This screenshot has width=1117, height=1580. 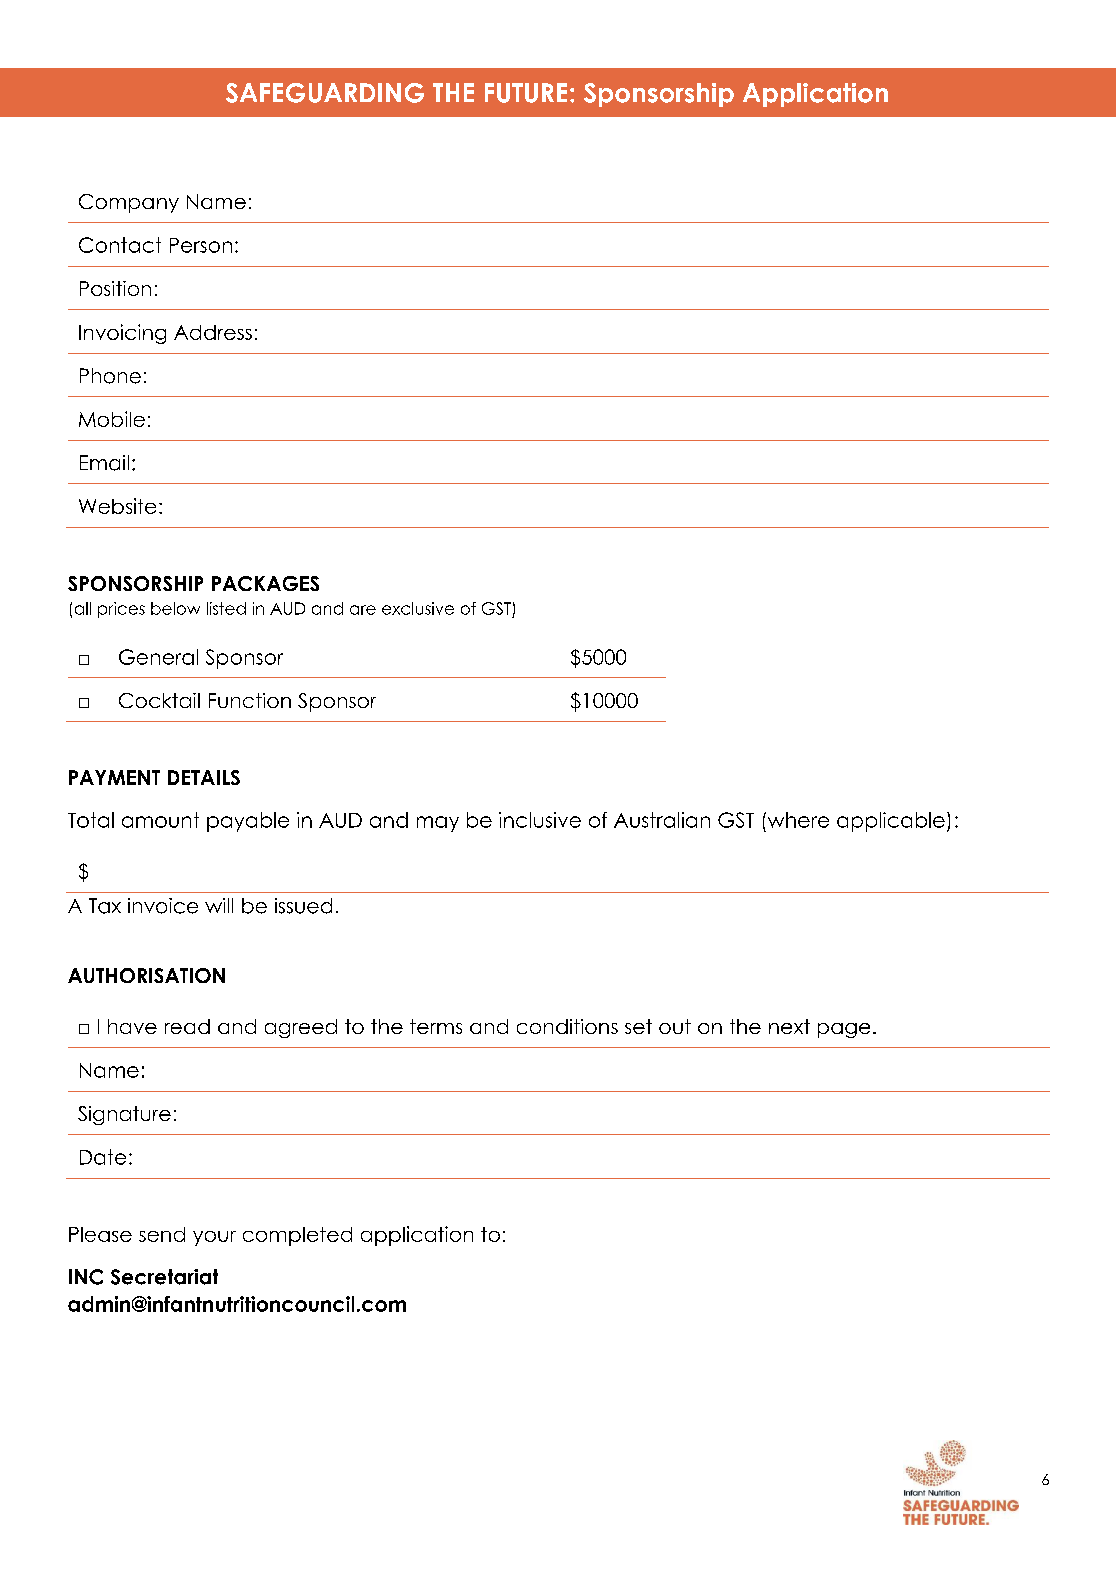 What do you see at coordinates (325, 93) in the screenshot?
I see `SAFEGUARDING` at bounding box center [325, 93].
